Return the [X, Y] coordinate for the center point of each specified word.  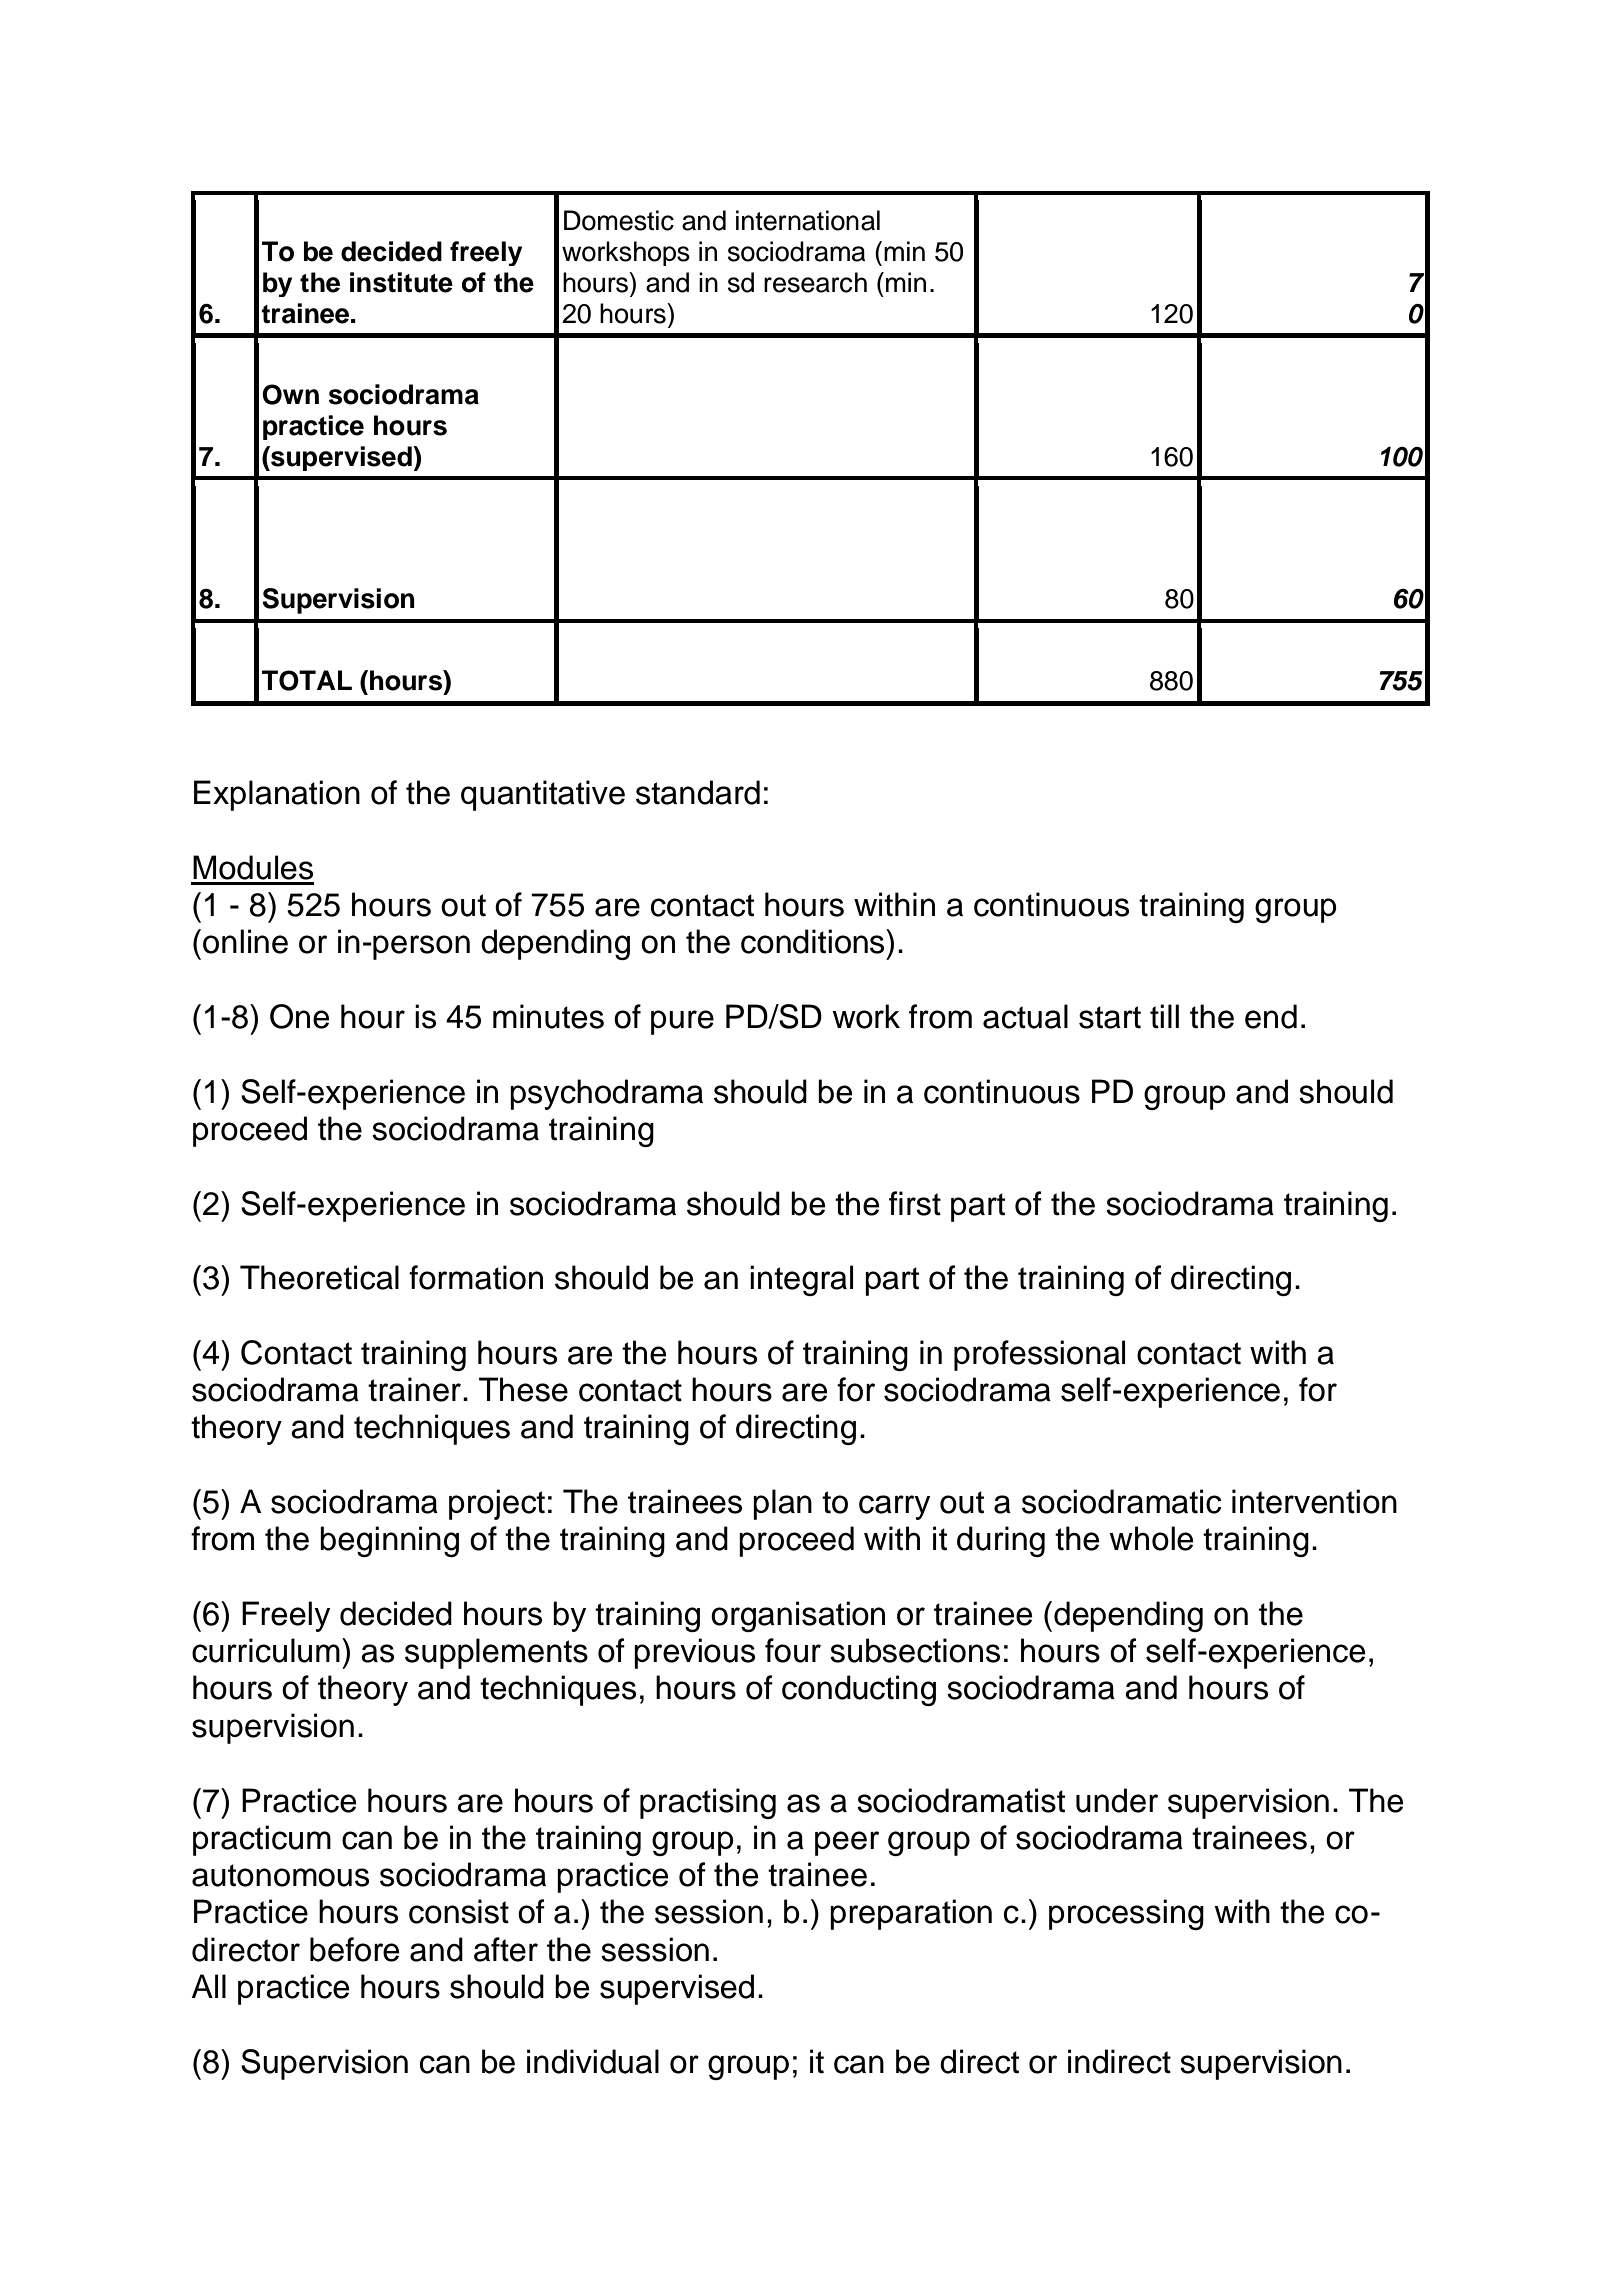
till [1164, 1016]
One [299, 1016]
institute [401, 282]
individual [593, 2061]
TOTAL [307, 680]
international [808, 220]
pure [682, 1022]
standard [698, 792]
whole [1151, 1538]
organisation [798, 1616]
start [1110, 1017]
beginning [389, 1541]
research [815, 282]
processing [1126, 1914]
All [209, 1986]
